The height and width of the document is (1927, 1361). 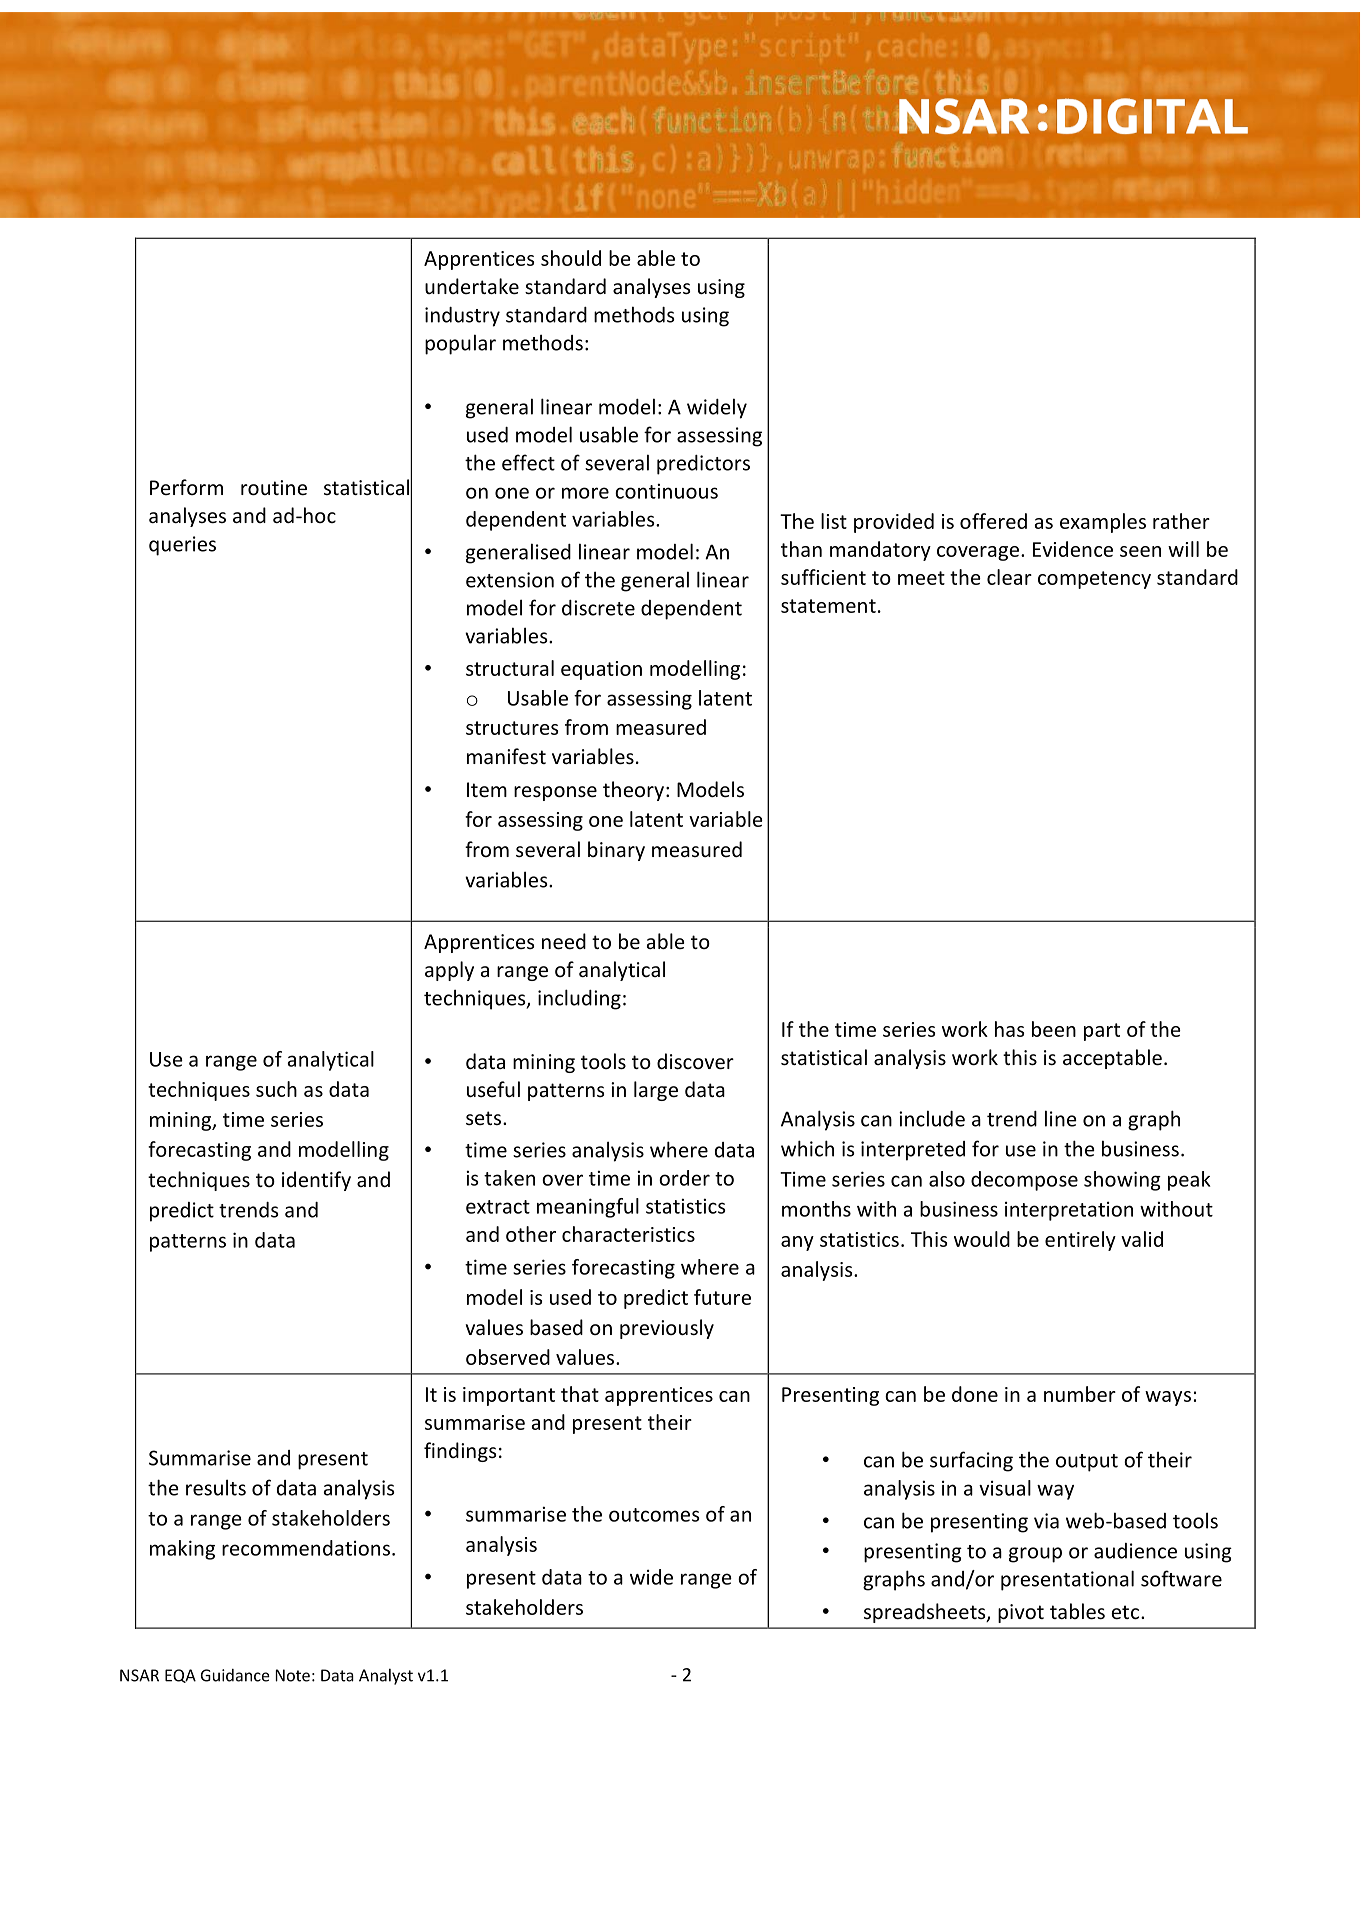 What do you see at coordinates (571, 258) in the document?
I see `should` at bounding box center [571, 258].
